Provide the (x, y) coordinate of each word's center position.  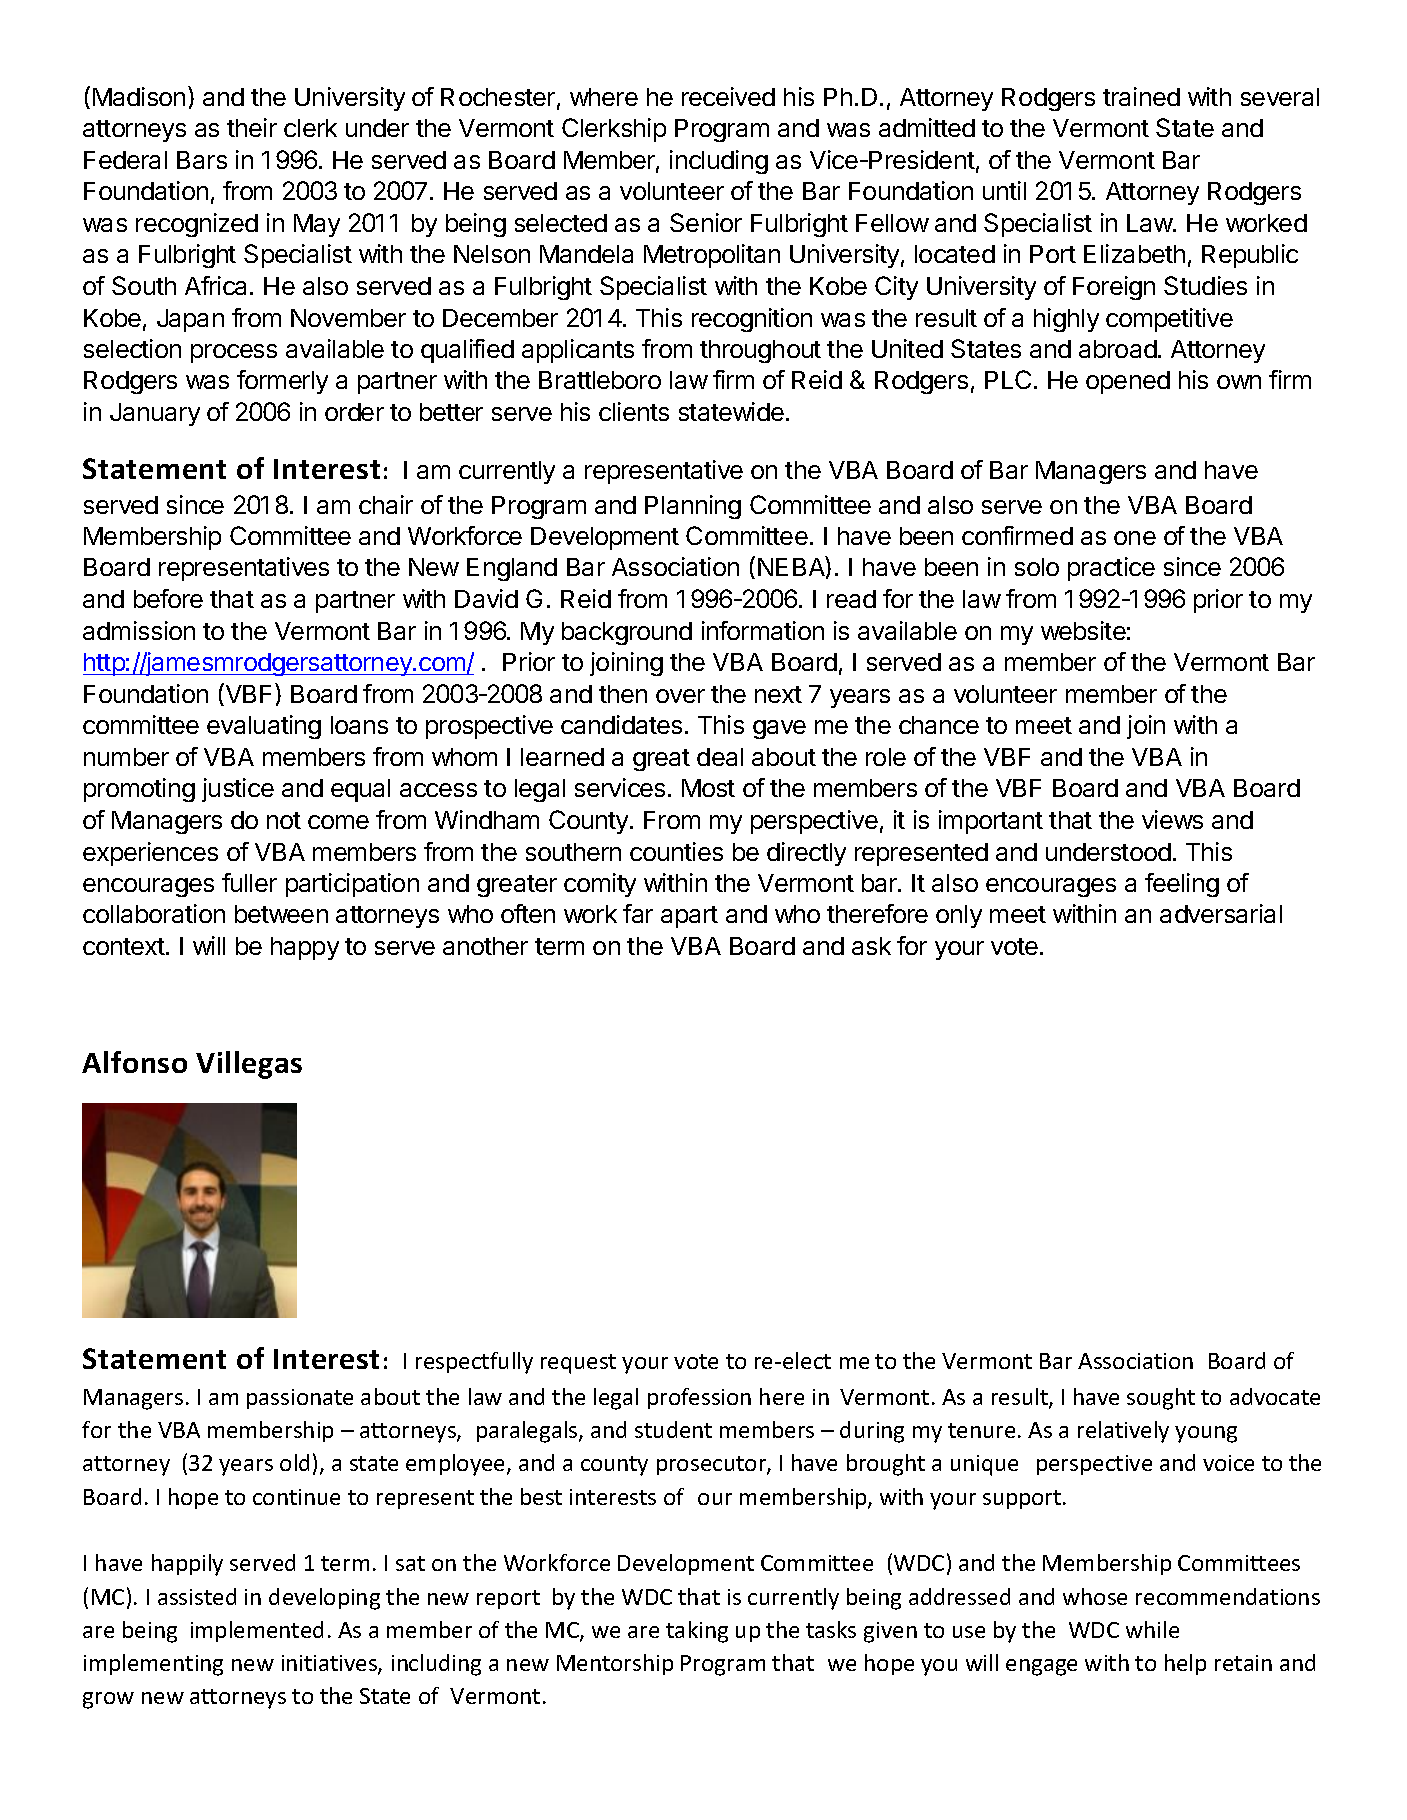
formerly (282, 382)
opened (1128, 382)
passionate (300, 1399)
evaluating (264, 727)
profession (699, 1398)
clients (634, 411)
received (728, 96)
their (252, 127)
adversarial (1221, 913)
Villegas (249, 1065)
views (1172, 819)
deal (720, 757)
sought (1161, 1399)
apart (689, 917)
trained (1141, 96)
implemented (257, 1631)
